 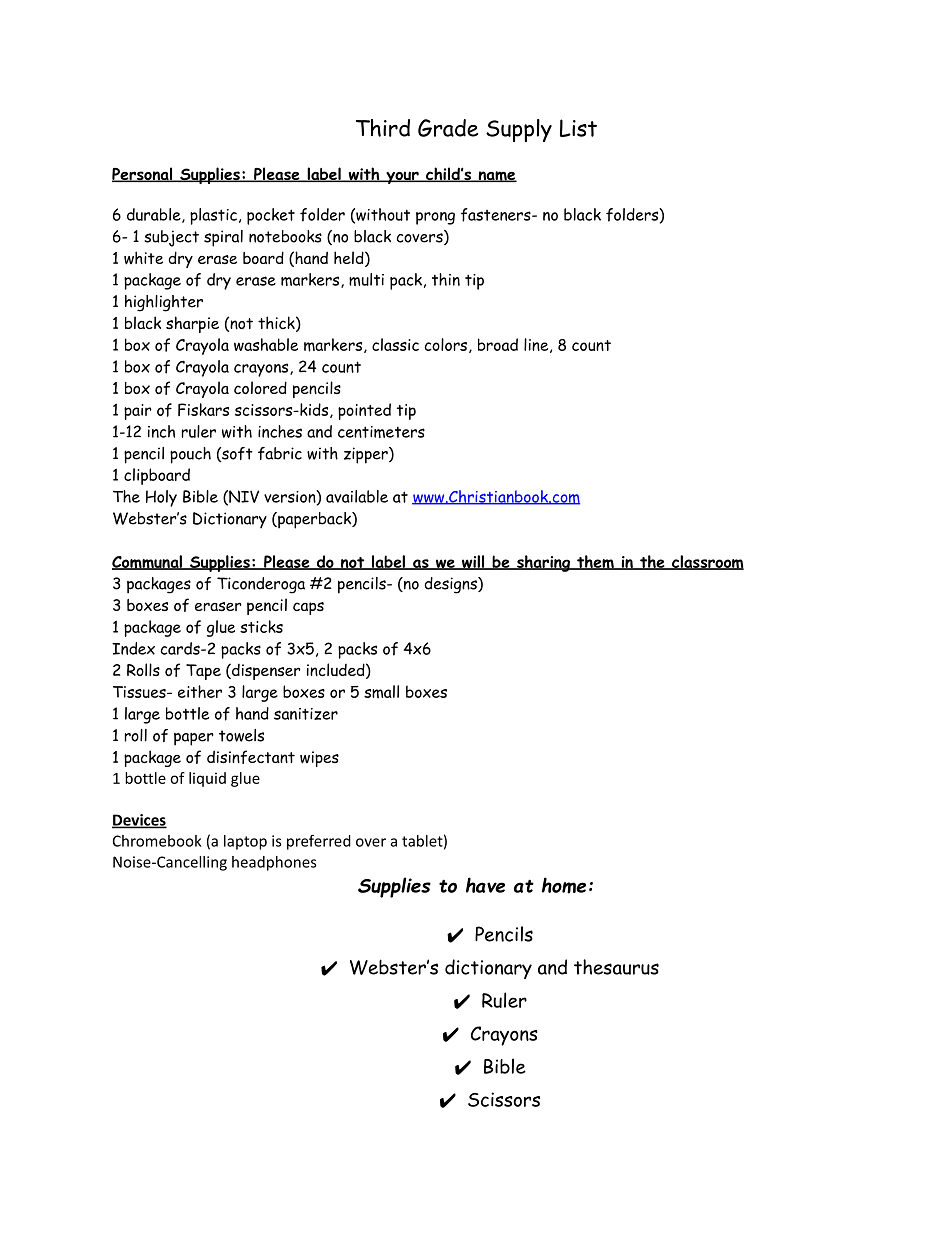 What do you see at coordinates (485, 885) in the screenshot?
I see `have` at bounding box center [485, 885].
